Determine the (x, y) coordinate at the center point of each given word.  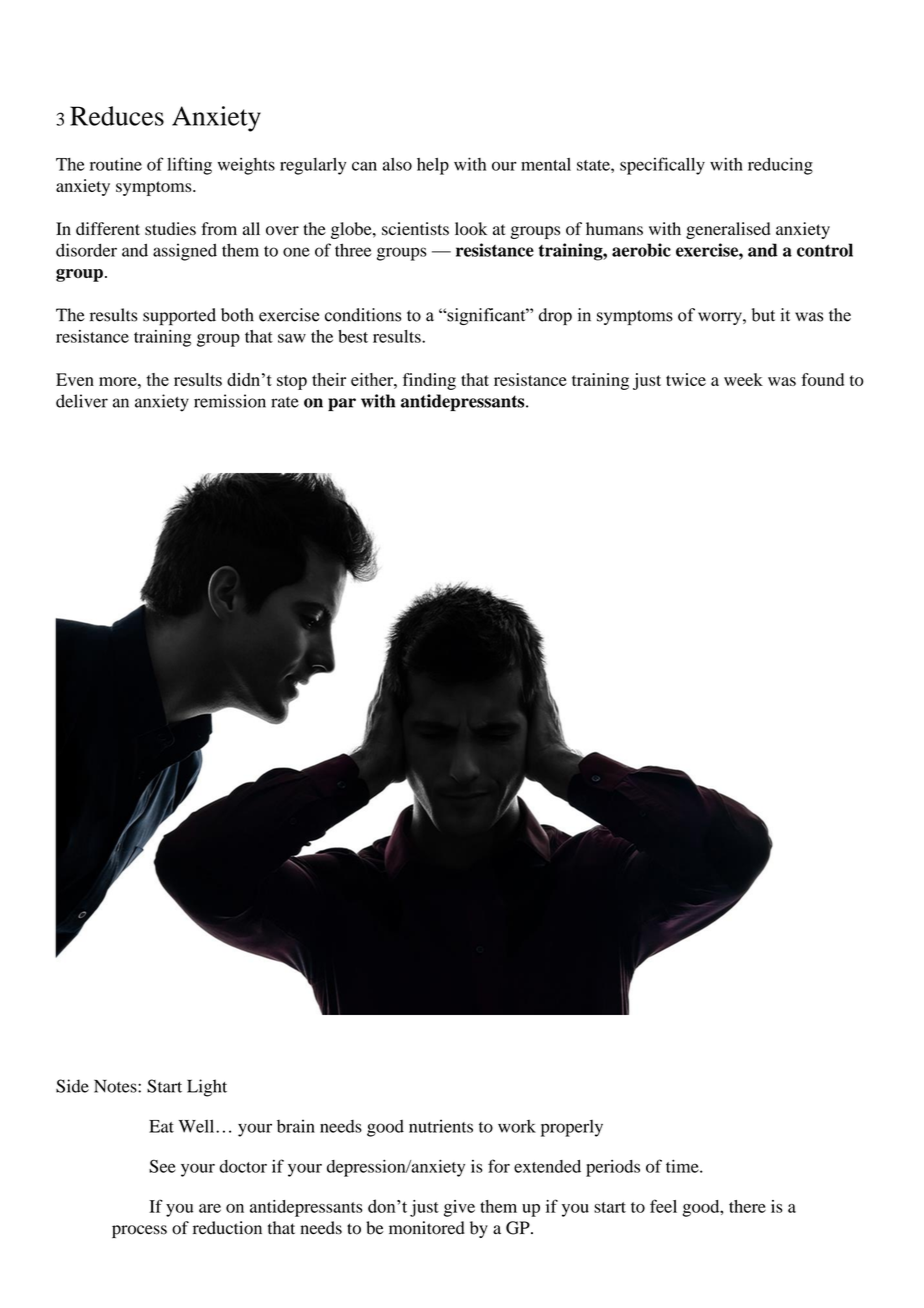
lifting (189, 166)
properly (572, 1128)
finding (429, 381)
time (683, 1166)
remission (230, 401)
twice (686, 379)
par (342, 404)
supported (179, 317)
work (517, 1126)
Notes (116, 1086)
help (433, 166)
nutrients (441, 1126)
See (162, 1166)
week (743, 379)
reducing (780, 166)
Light (207, 1088)
